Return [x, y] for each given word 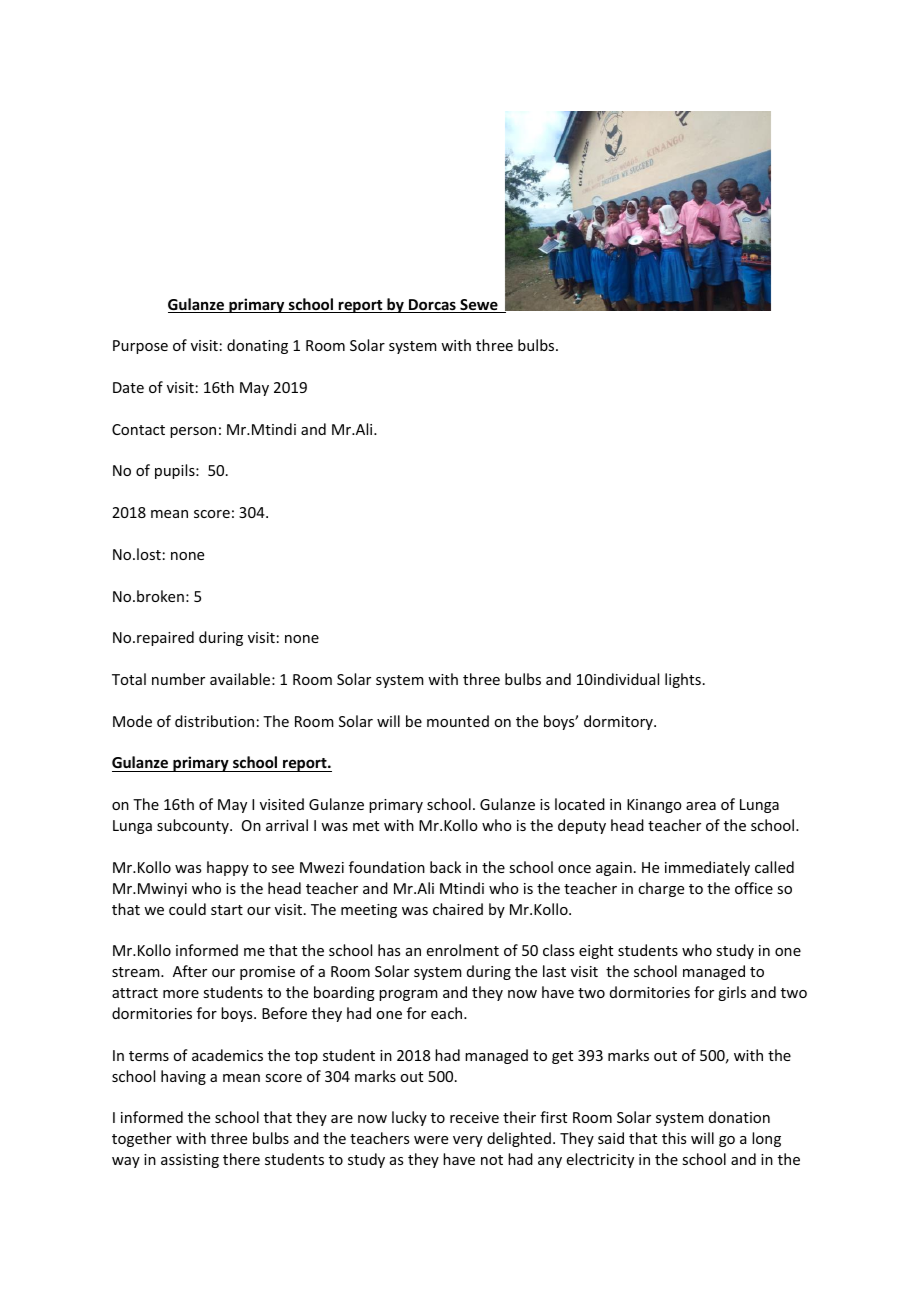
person [193, 432]
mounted [458, 721]
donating [257, 346]
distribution [214, 721]
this [674, 1138]
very [468, 1141]
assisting [190, 1161]
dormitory [619, 722]
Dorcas [432, 306]
